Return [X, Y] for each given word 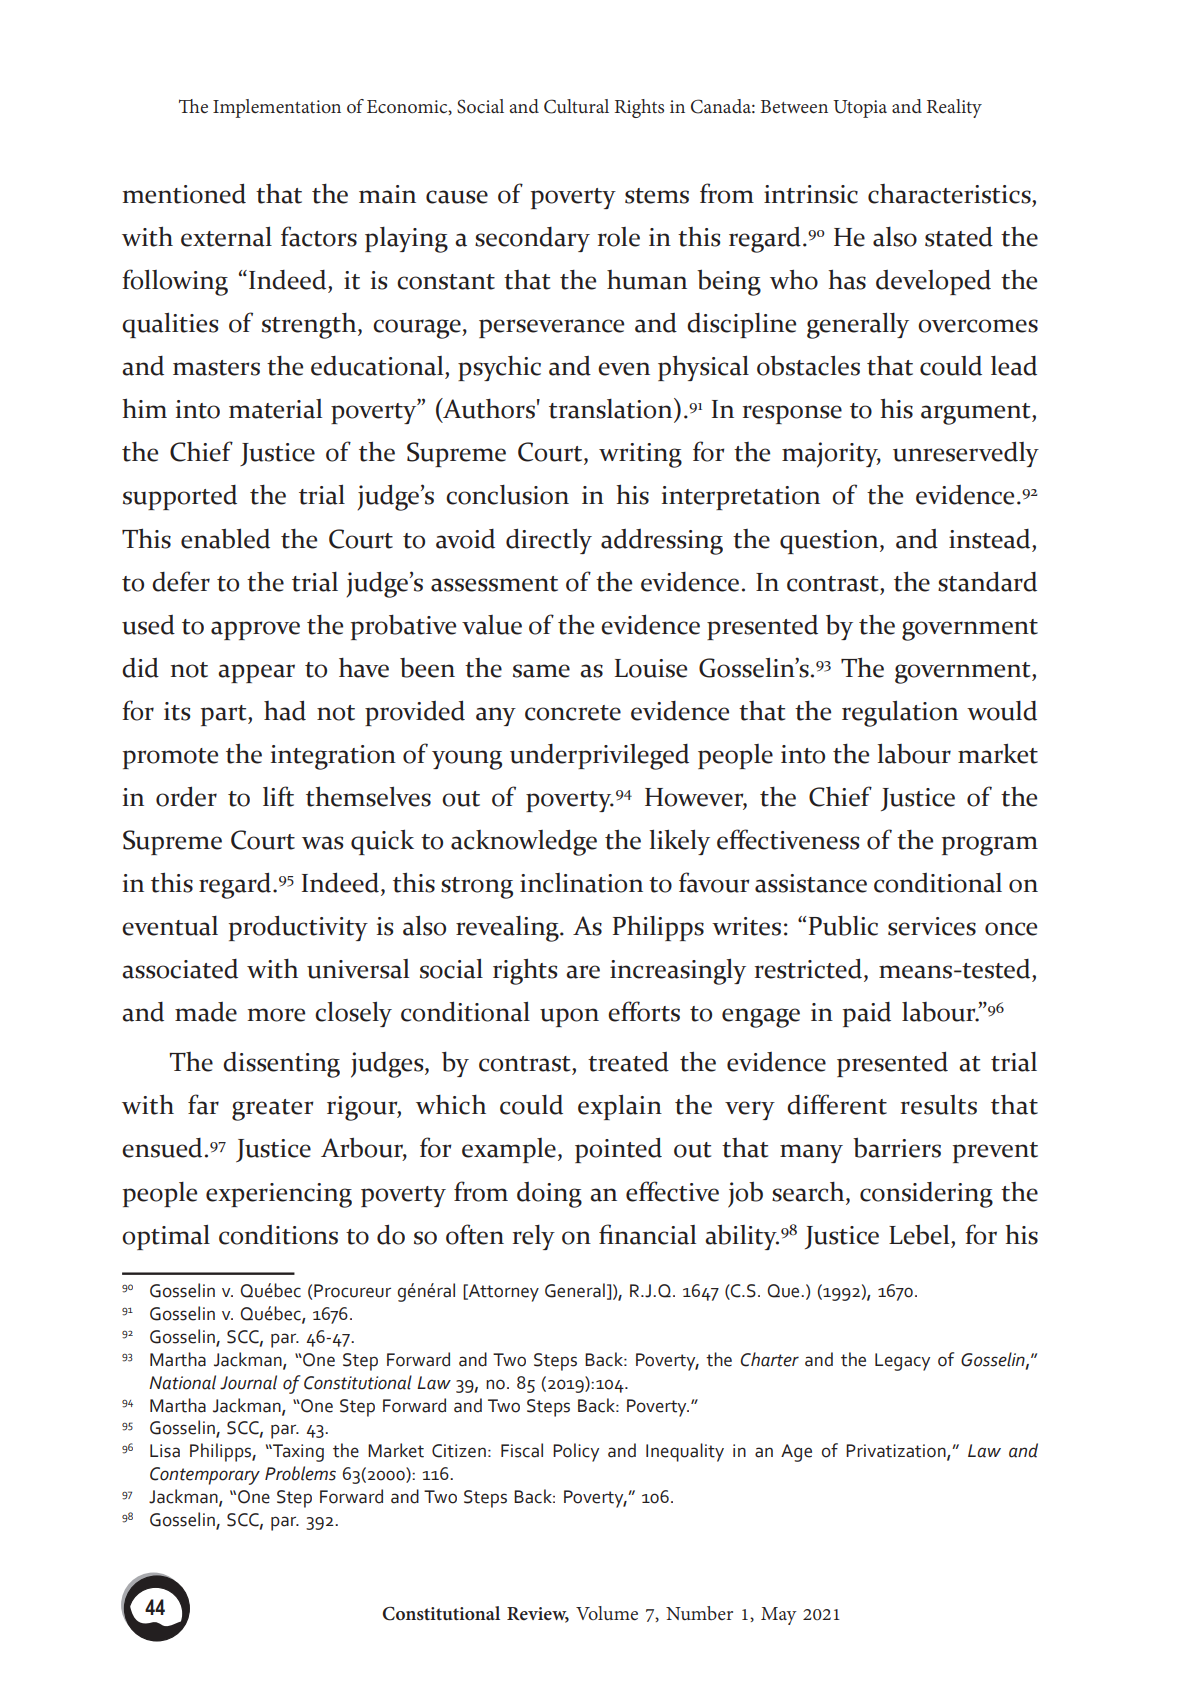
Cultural [576, 106]
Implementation [277, 108]
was [323, 843]
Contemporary [205, 1476]
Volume [607, 1613]
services [932, 926]
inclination [581, 883]
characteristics [950, 194]
